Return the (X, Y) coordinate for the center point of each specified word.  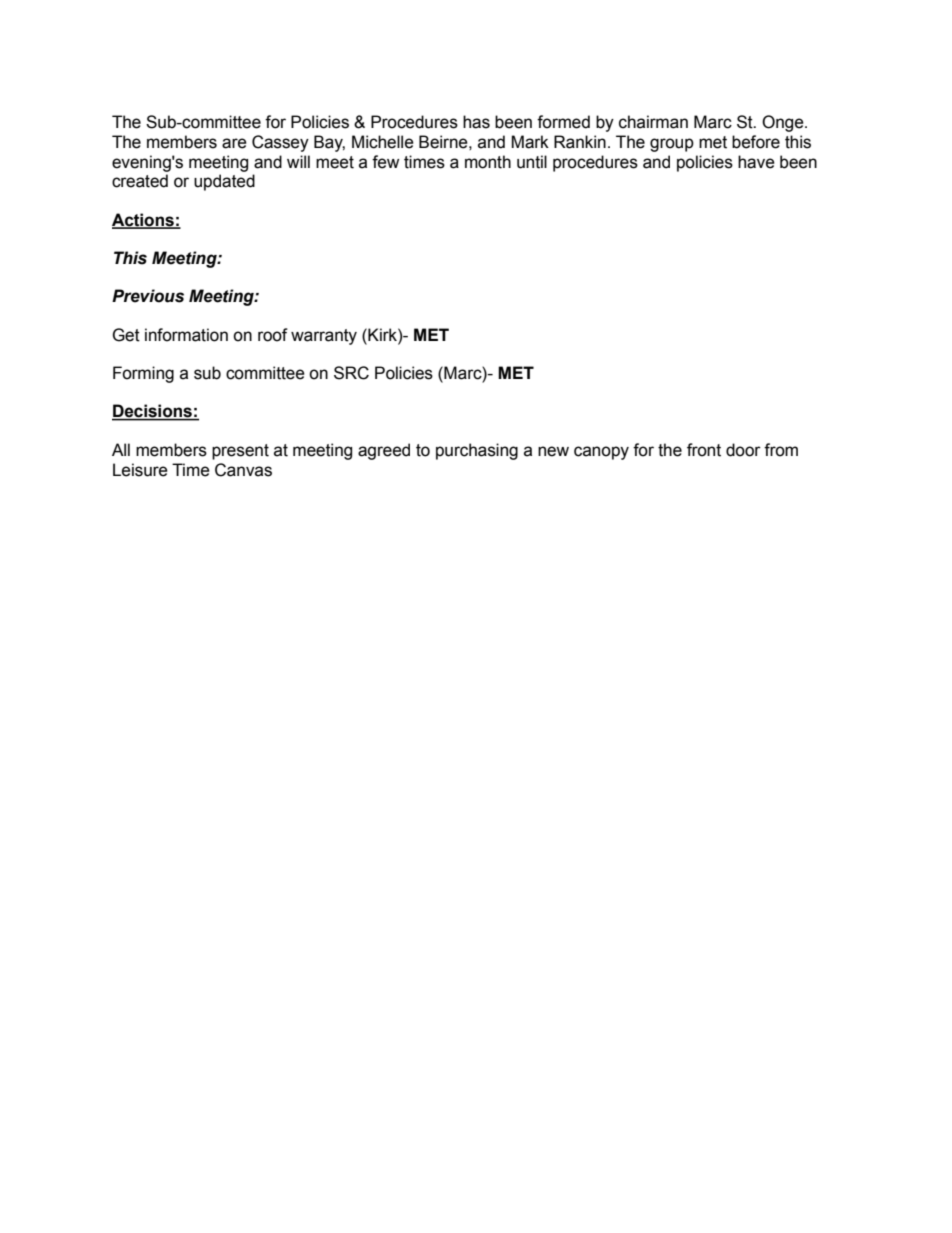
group (672, 145)
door (743, 450)
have (756, 162)
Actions (144, 220)
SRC (351, 373)
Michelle (383, 142)
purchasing (477, 451)
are (234, 143)
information (186, 335)
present (240, 452)
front (704, 450)
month (488, 162)
